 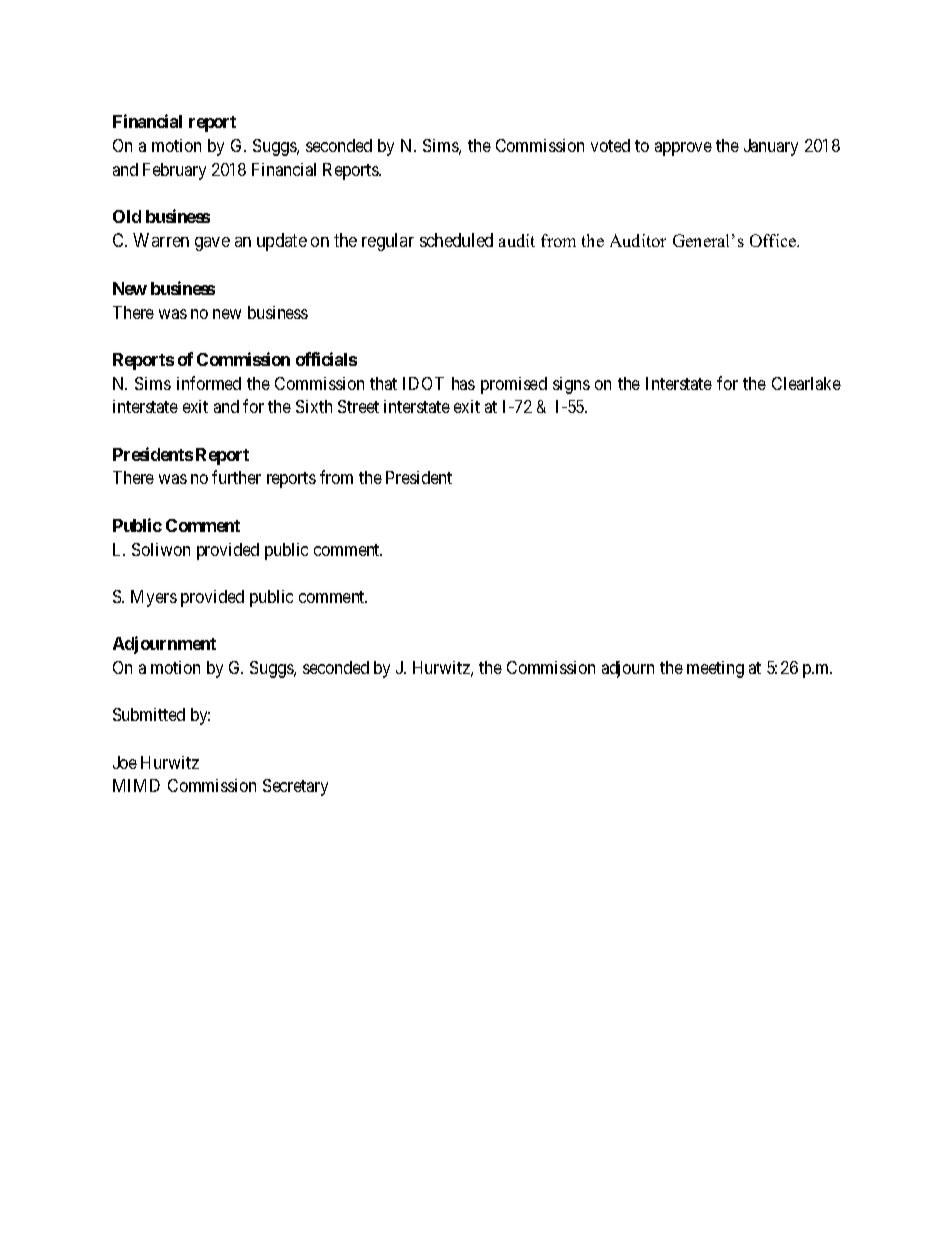 I want to click on promised, so click(x=514, y=385).
